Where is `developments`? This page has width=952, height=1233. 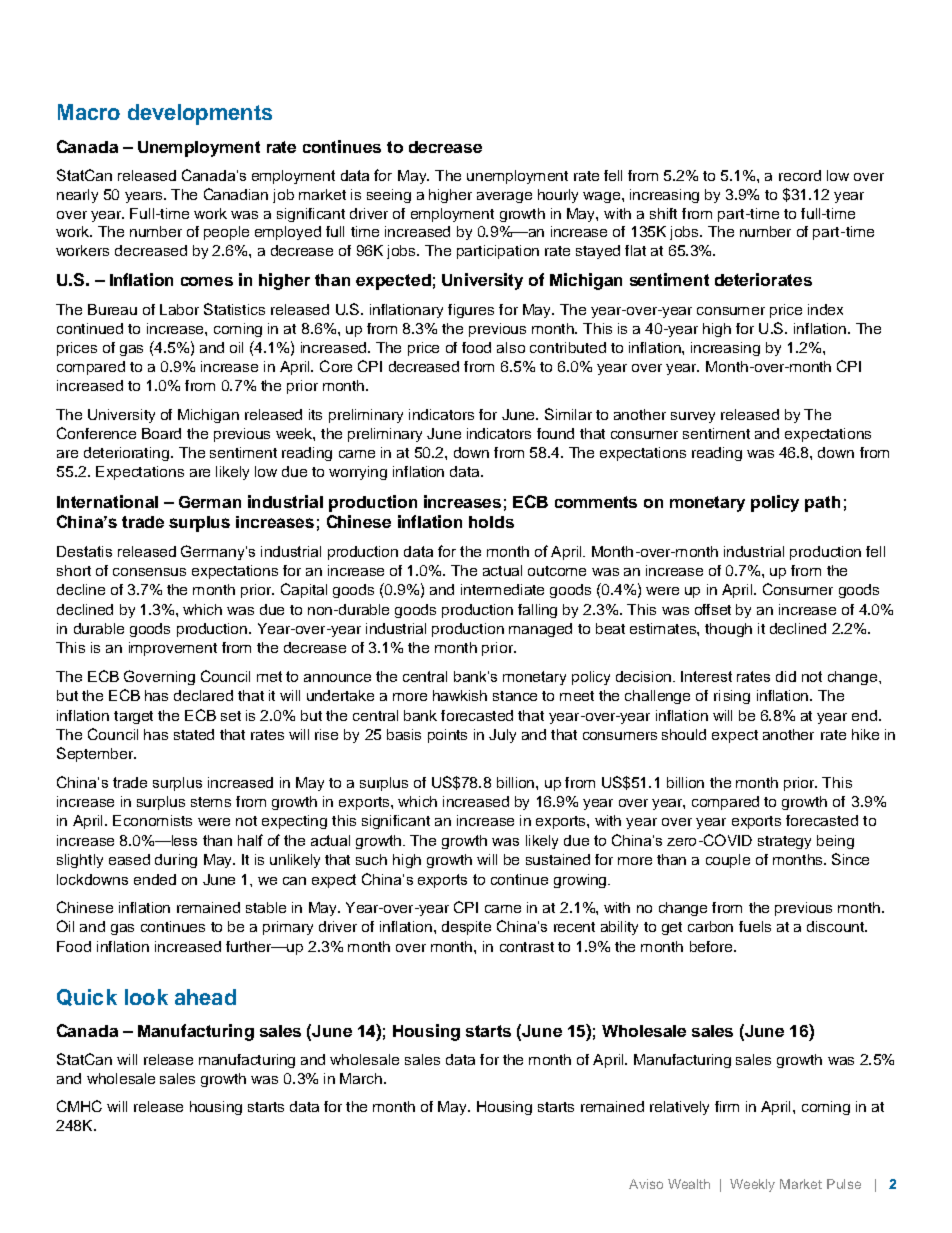 developments is located at coordinates (200, 114).
